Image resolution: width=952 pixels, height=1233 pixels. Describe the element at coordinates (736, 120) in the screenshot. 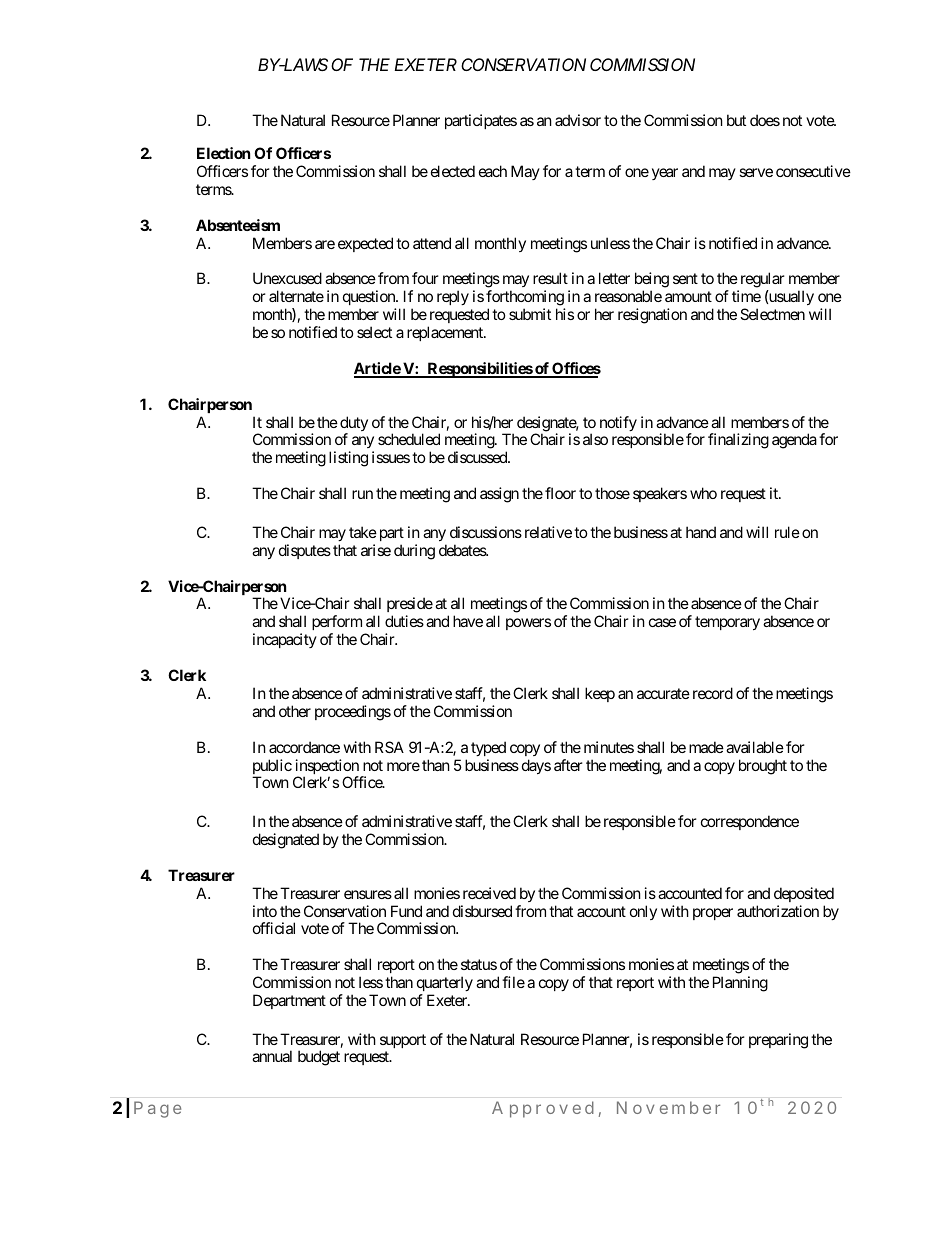

I see `but` at that location.
